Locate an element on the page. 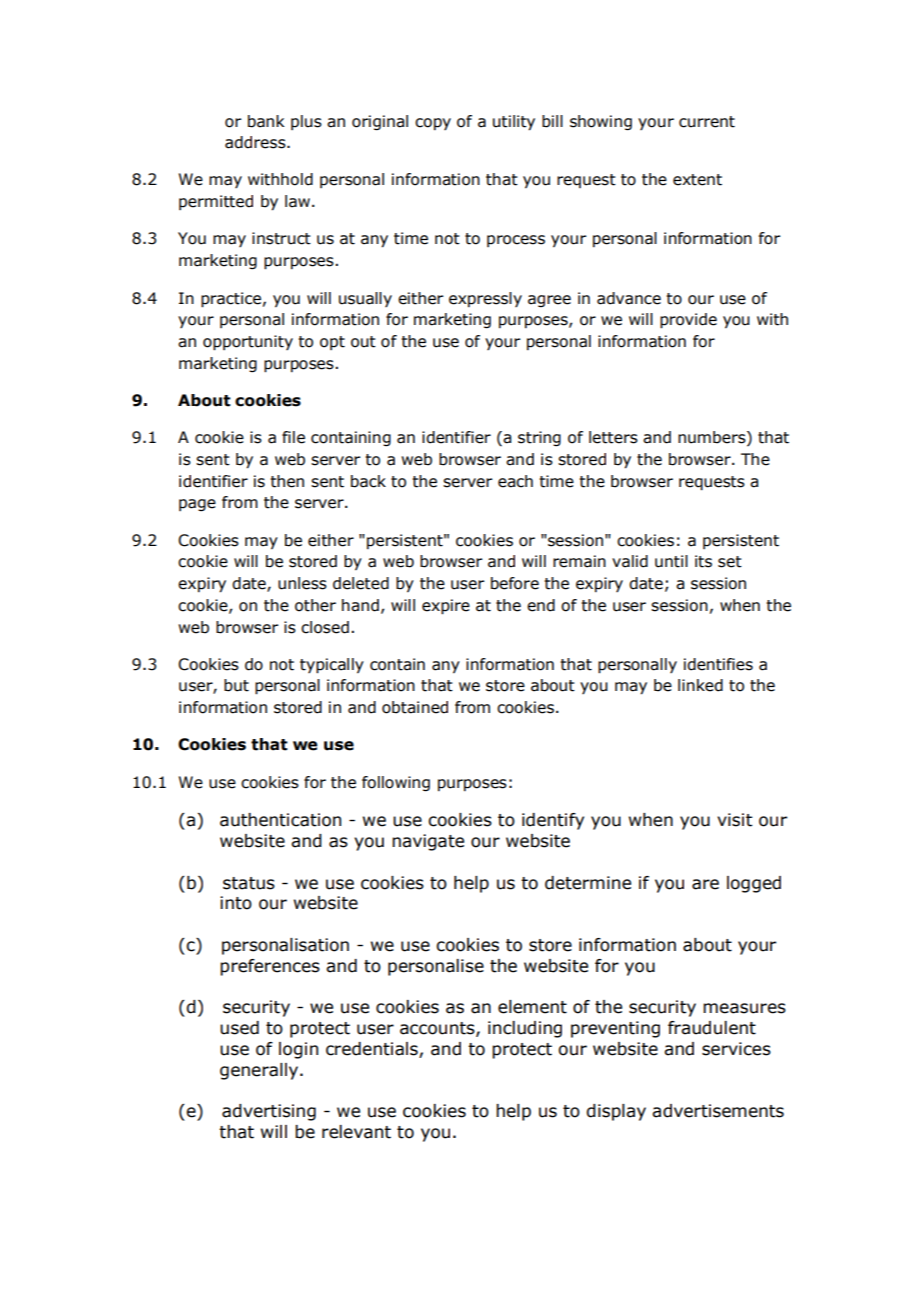 This image has height=1308, width=924. each is located at coordinates (515, 481).
